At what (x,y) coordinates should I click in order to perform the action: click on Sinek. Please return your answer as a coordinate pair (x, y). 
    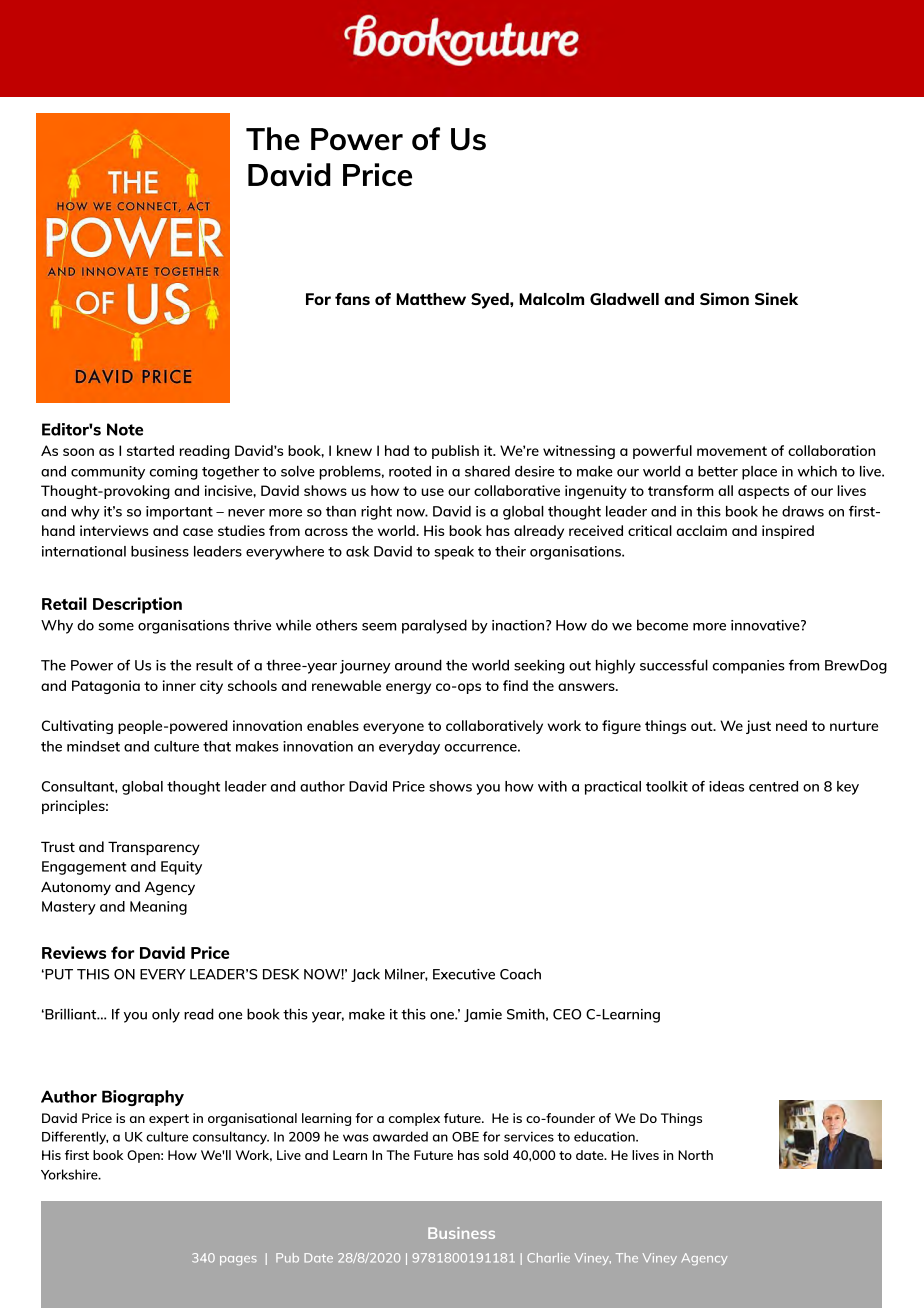
    Looking at the image, I should click on (776, 298).
